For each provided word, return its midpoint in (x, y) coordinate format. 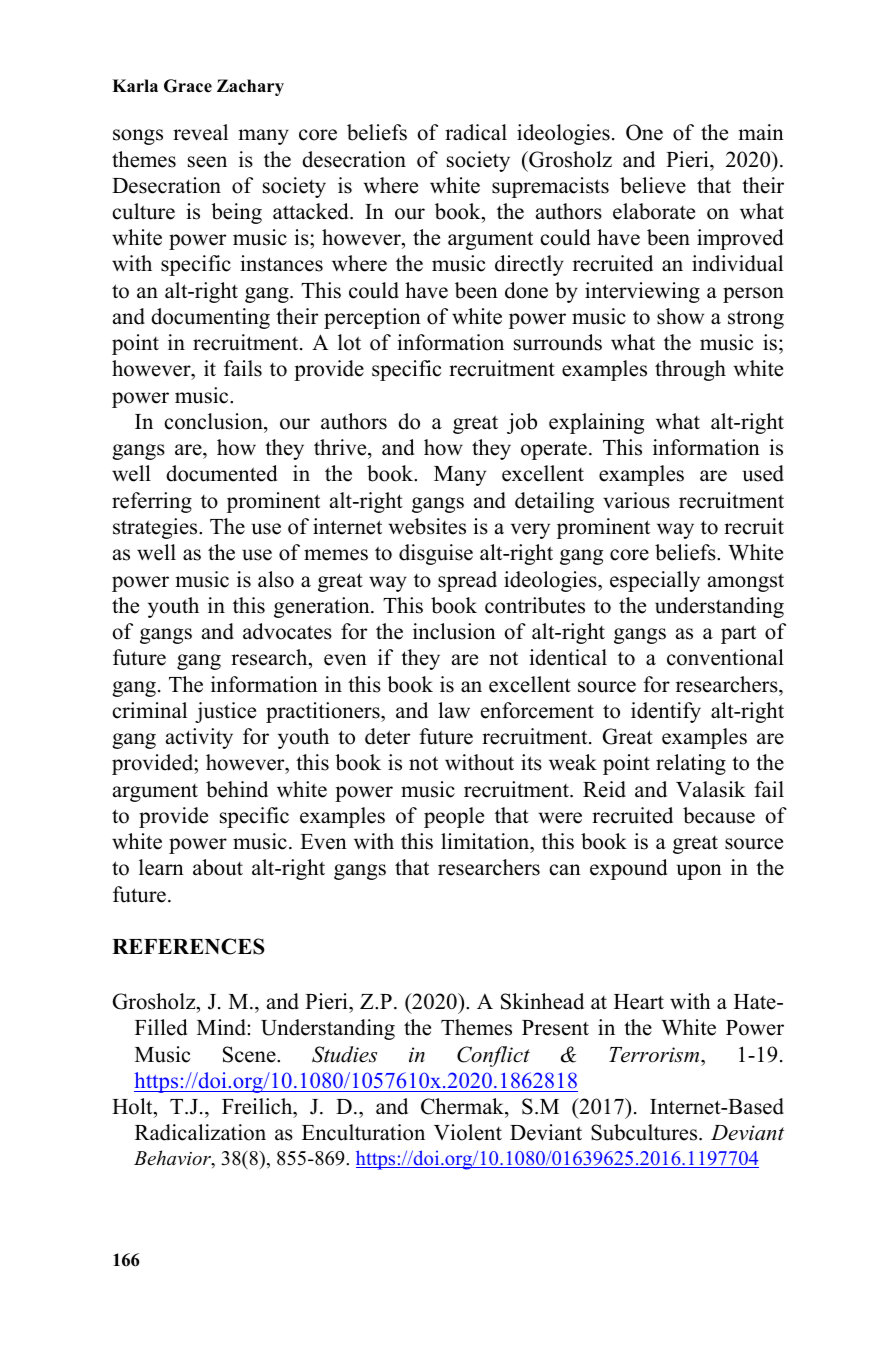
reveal (200, 132)
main (761, 132)
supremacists (550, 187)
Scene (250, 1054)
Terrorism (655, 1055)
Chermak (463, 1106)
